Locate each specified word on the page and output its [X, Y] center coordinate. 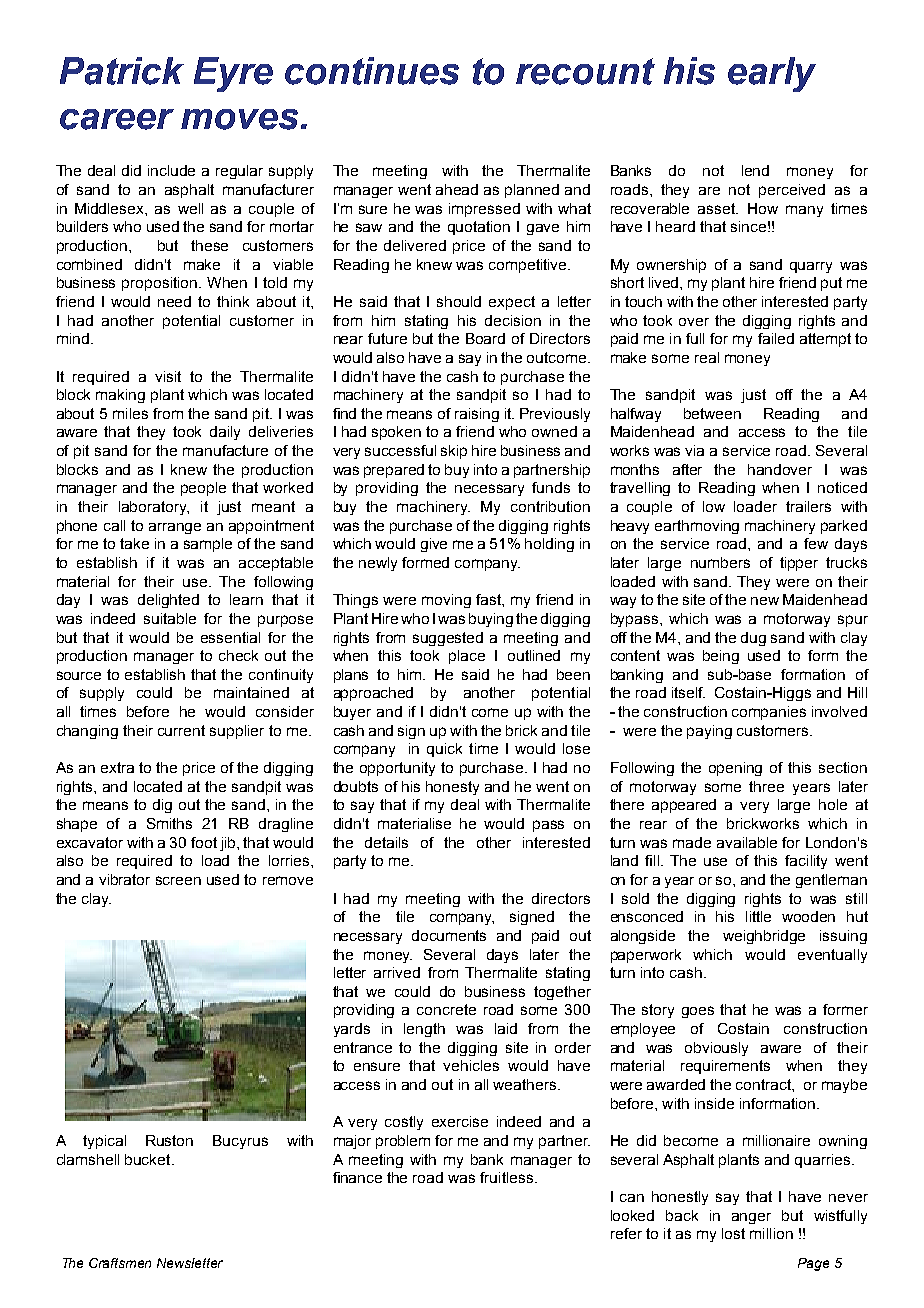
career [117, 119]
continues [372, 71]
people [203, 489]
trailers [808, 506]
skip [454, 452]
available [747, 842]
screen [178, 880]
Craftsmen [120, 1263]
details [386, 842]
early [772, 74]
